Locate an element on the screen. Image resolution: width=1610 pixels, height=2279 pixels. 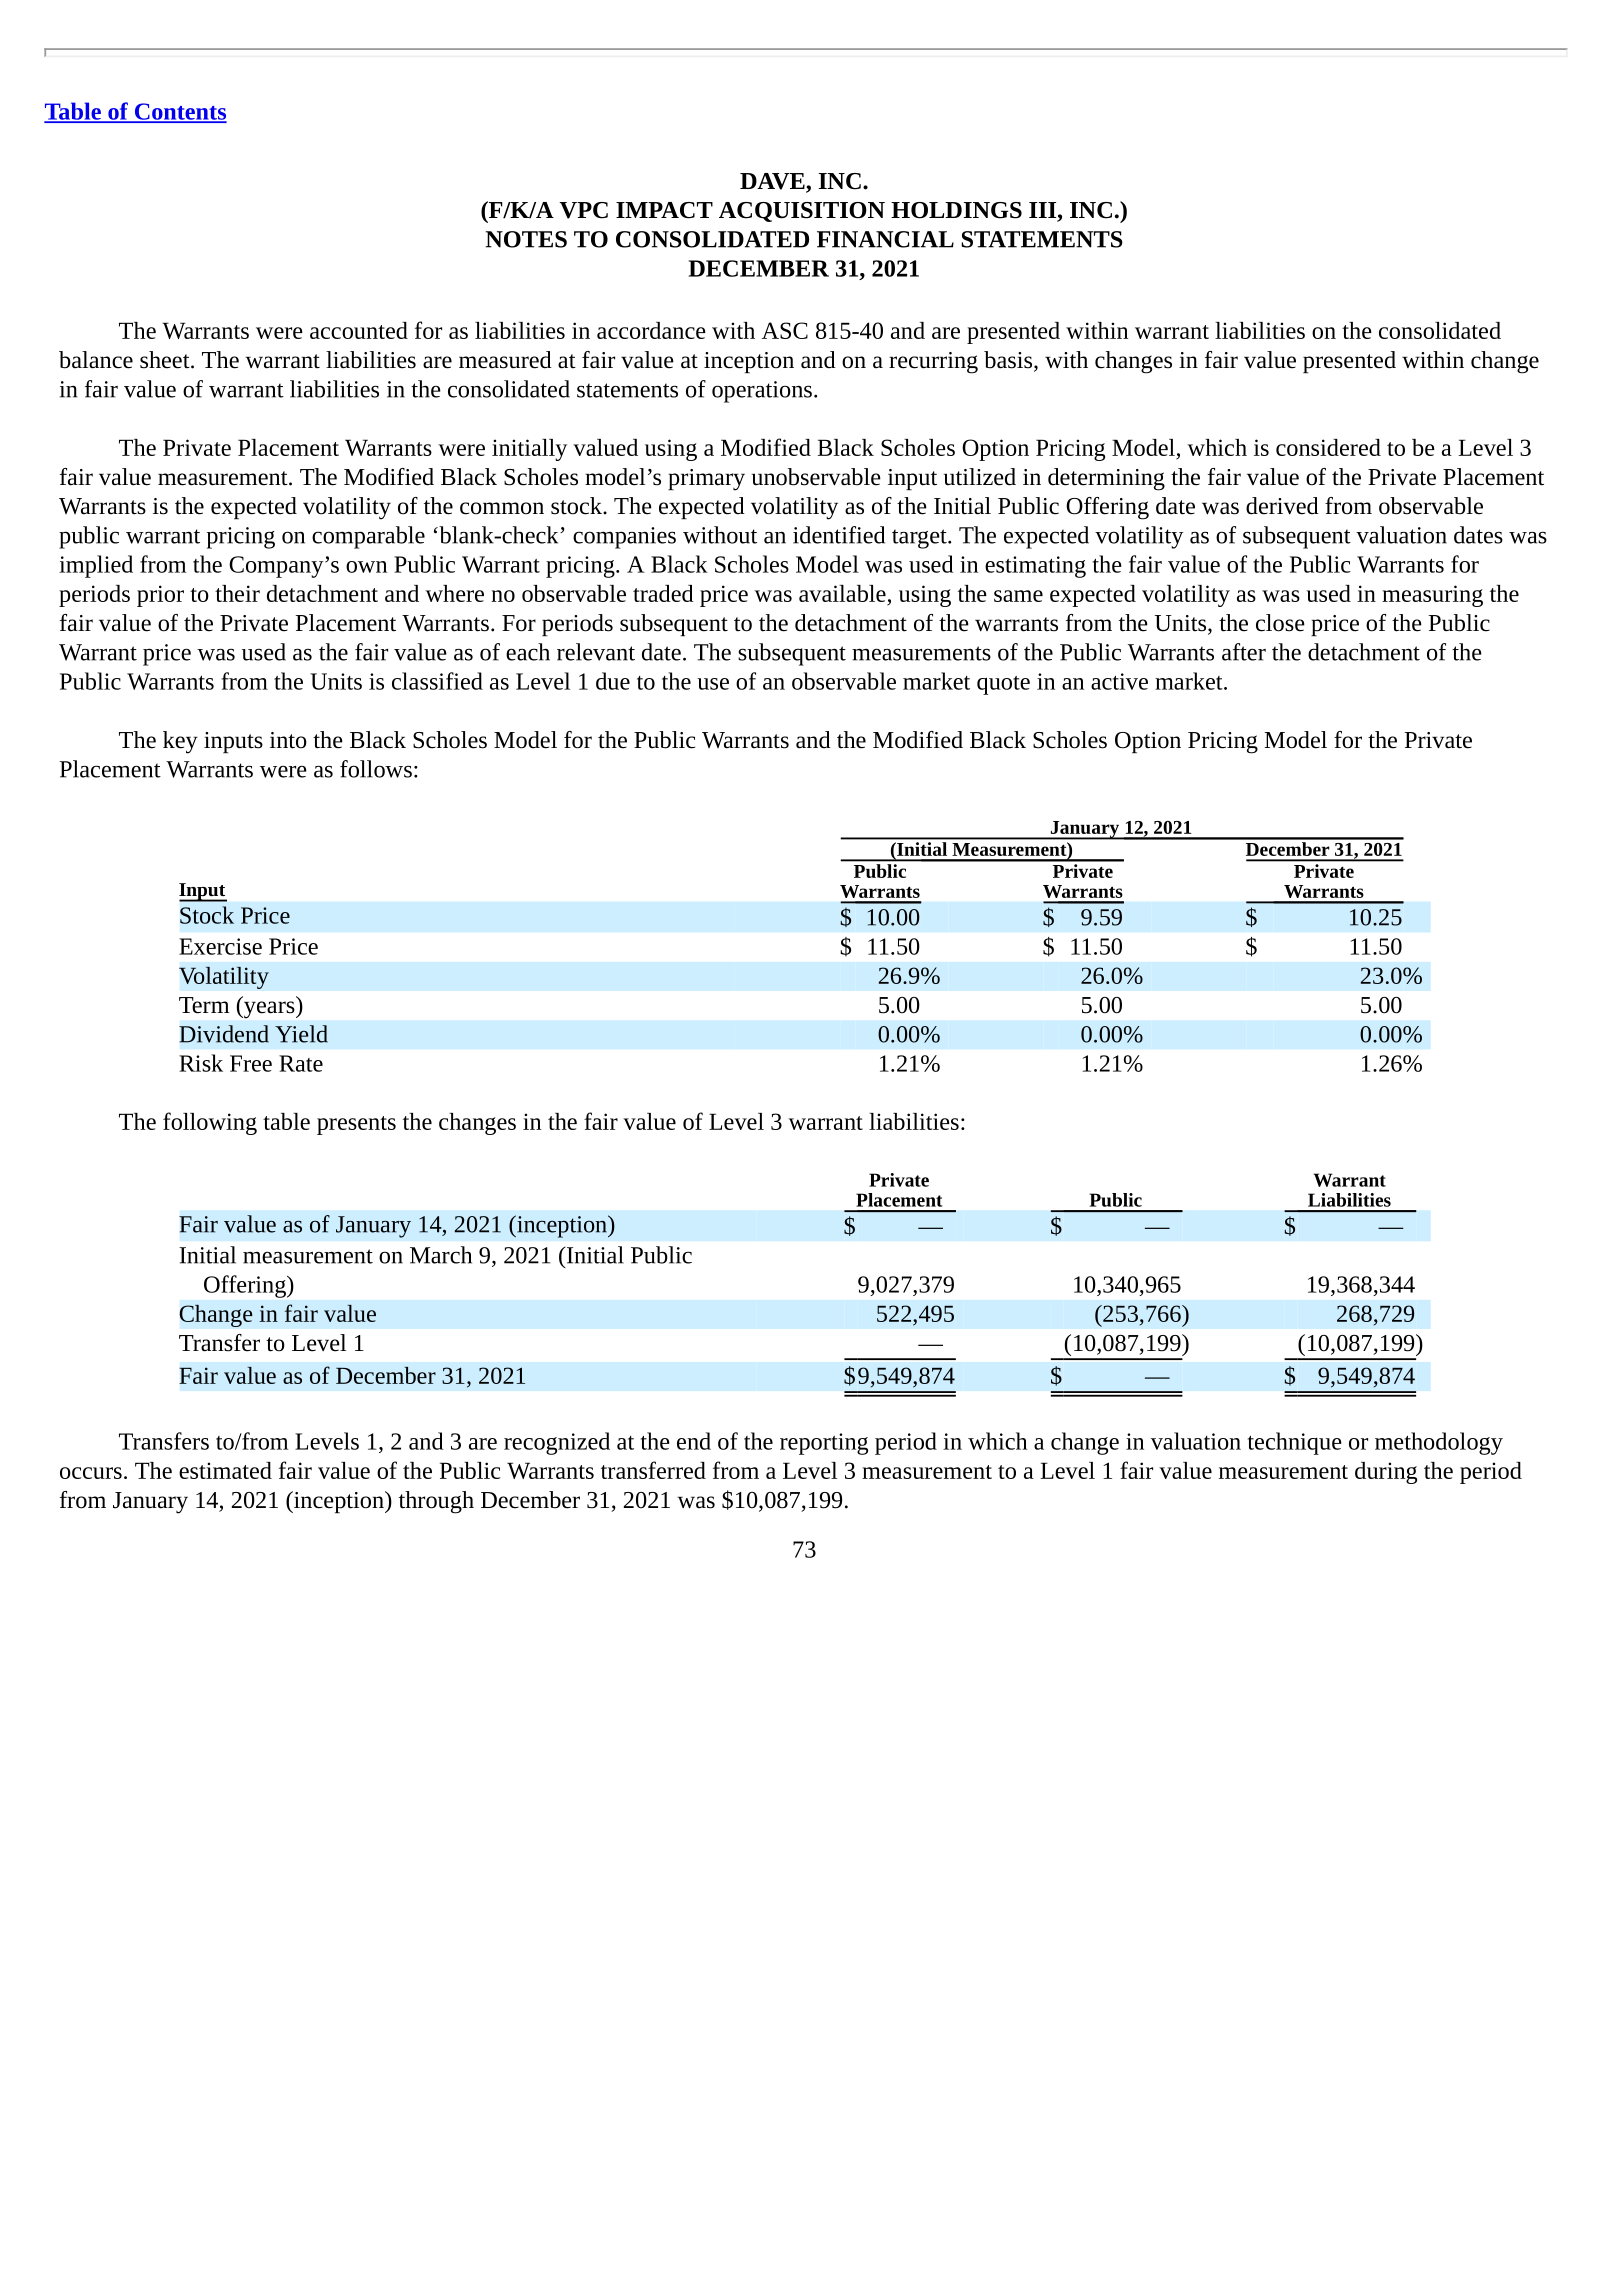
estimated is located at coordinates (225, 1470).
